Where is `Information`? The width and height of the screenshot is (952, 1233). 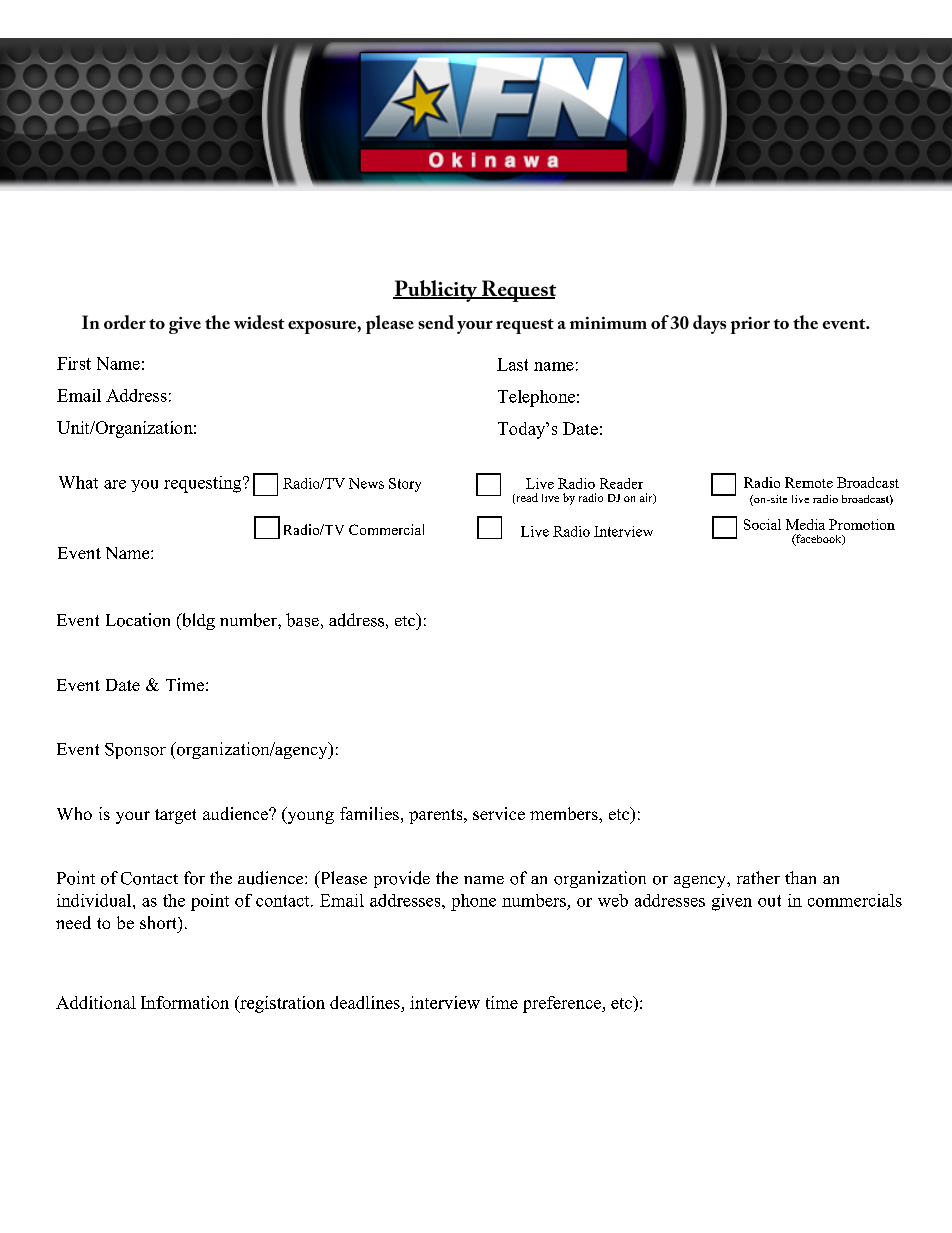 Information is located at coordinates (185, 1002).
